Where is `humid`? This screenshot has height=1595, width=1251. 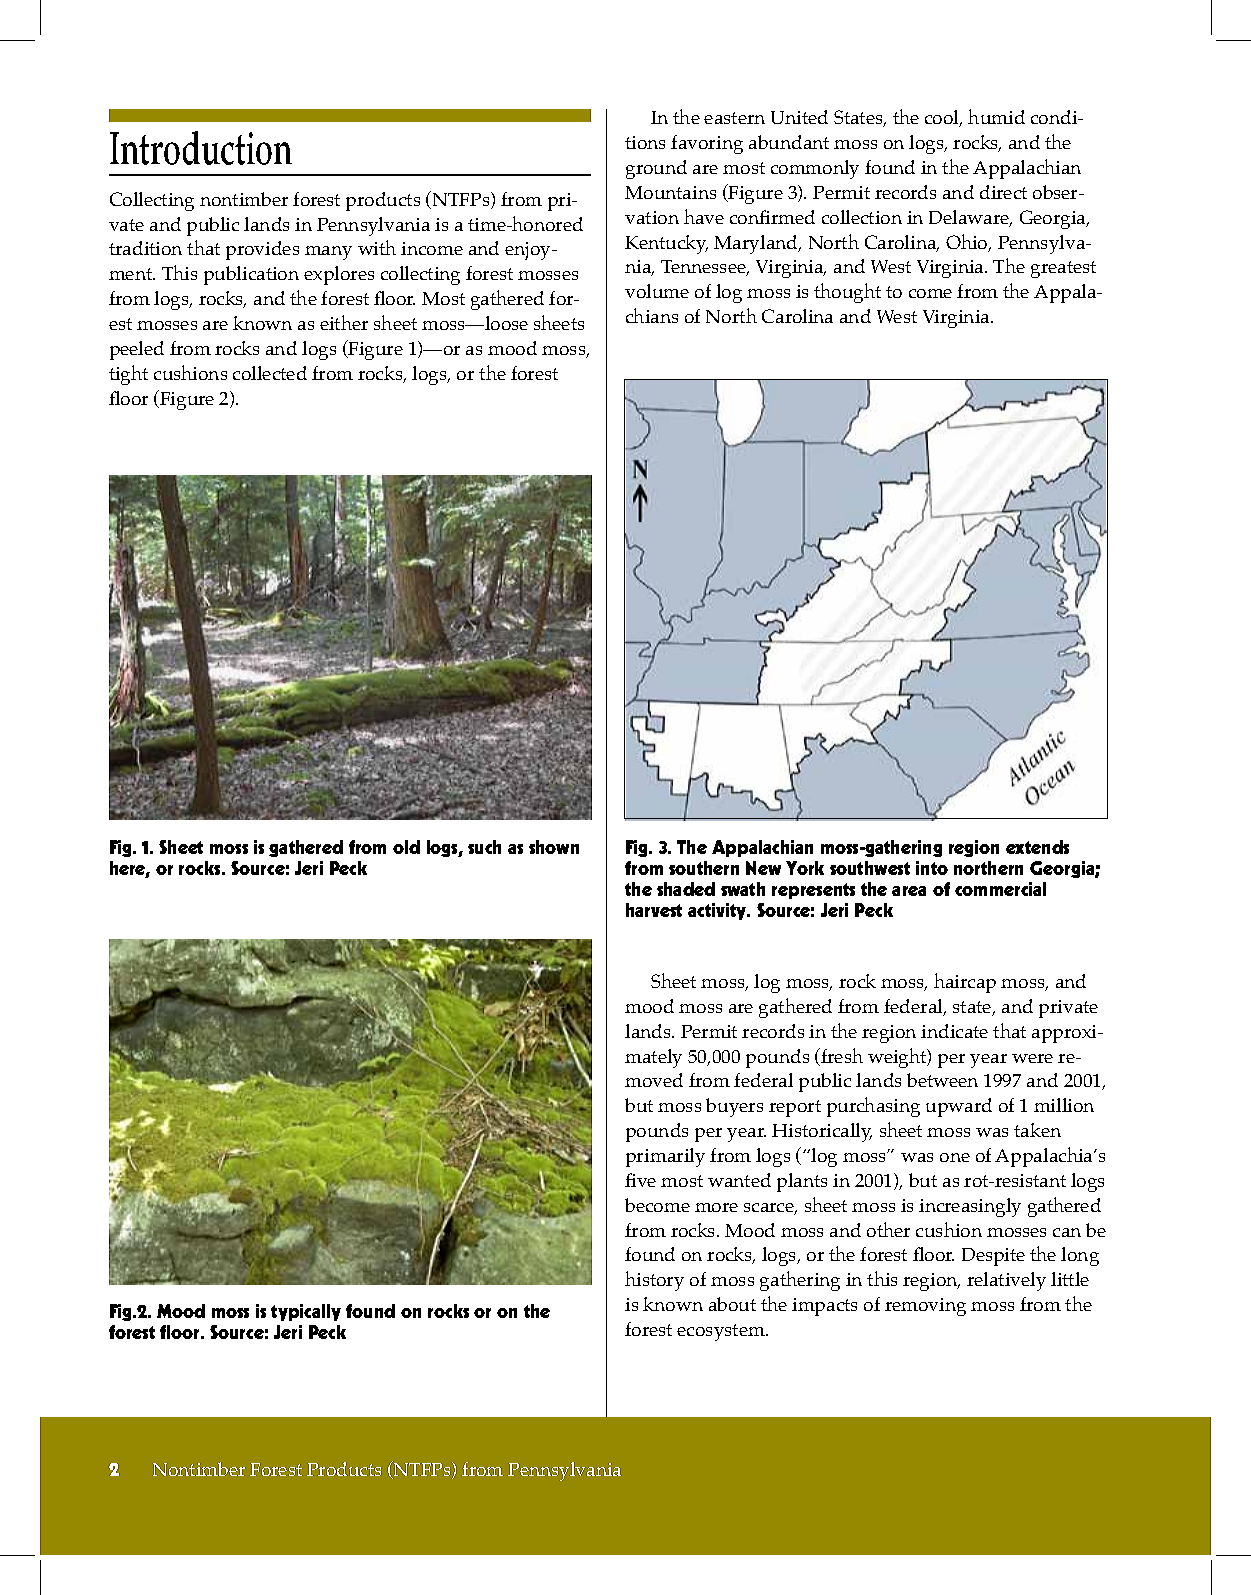 humid is located at coordinates (996, 116).
